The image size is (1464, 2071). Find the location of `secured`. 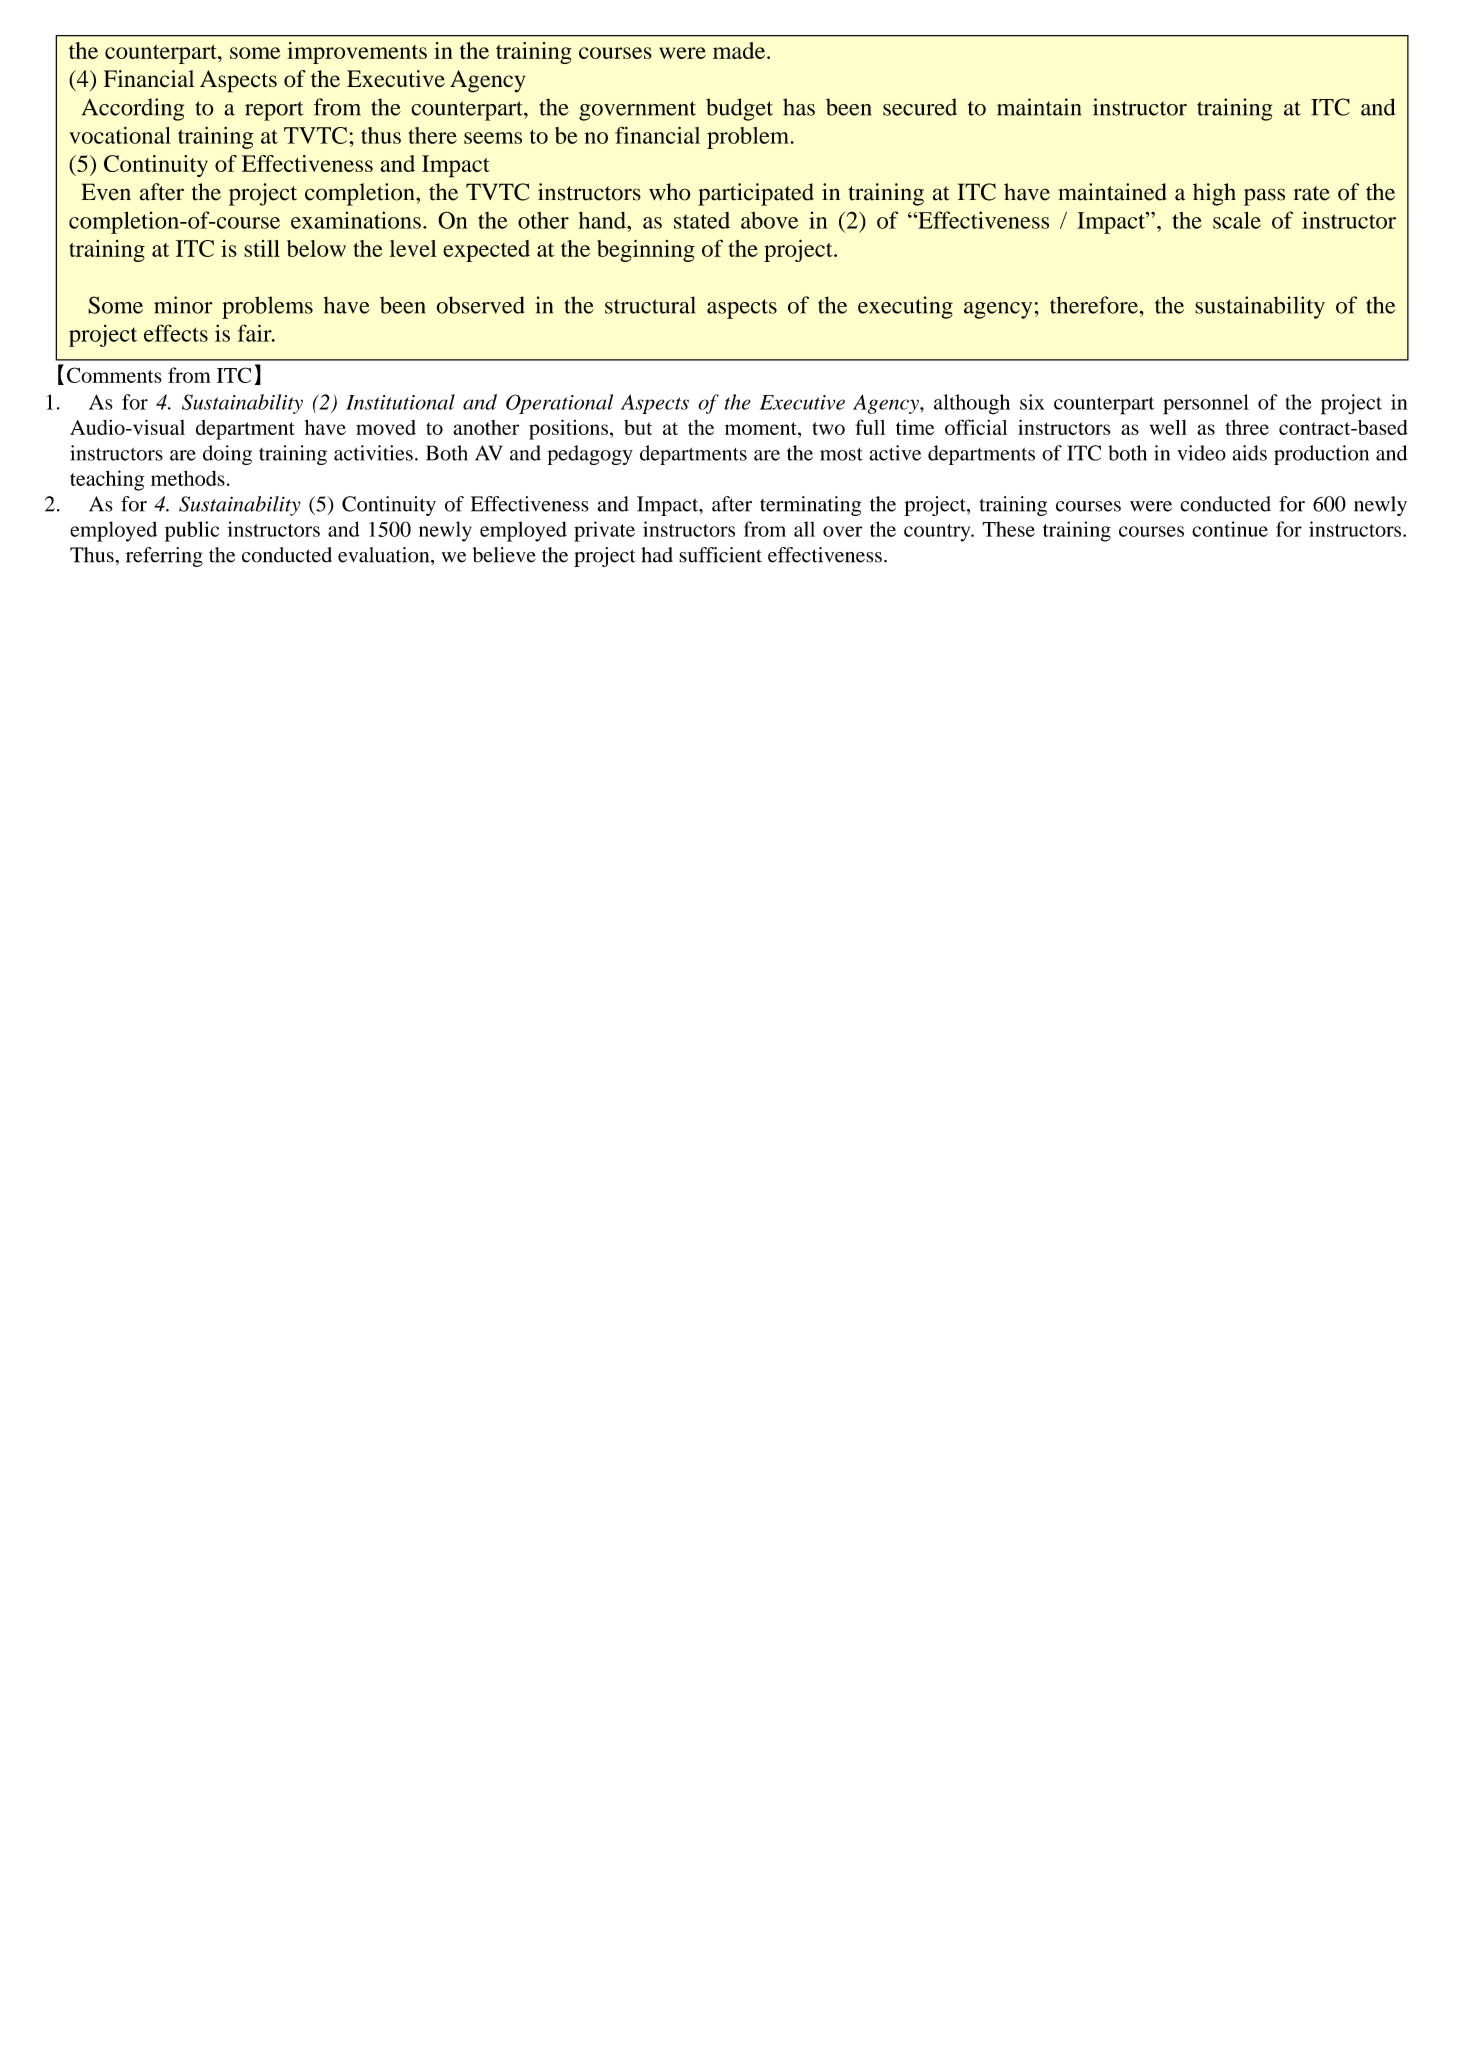

secured is located at coordinates (920, 107).
